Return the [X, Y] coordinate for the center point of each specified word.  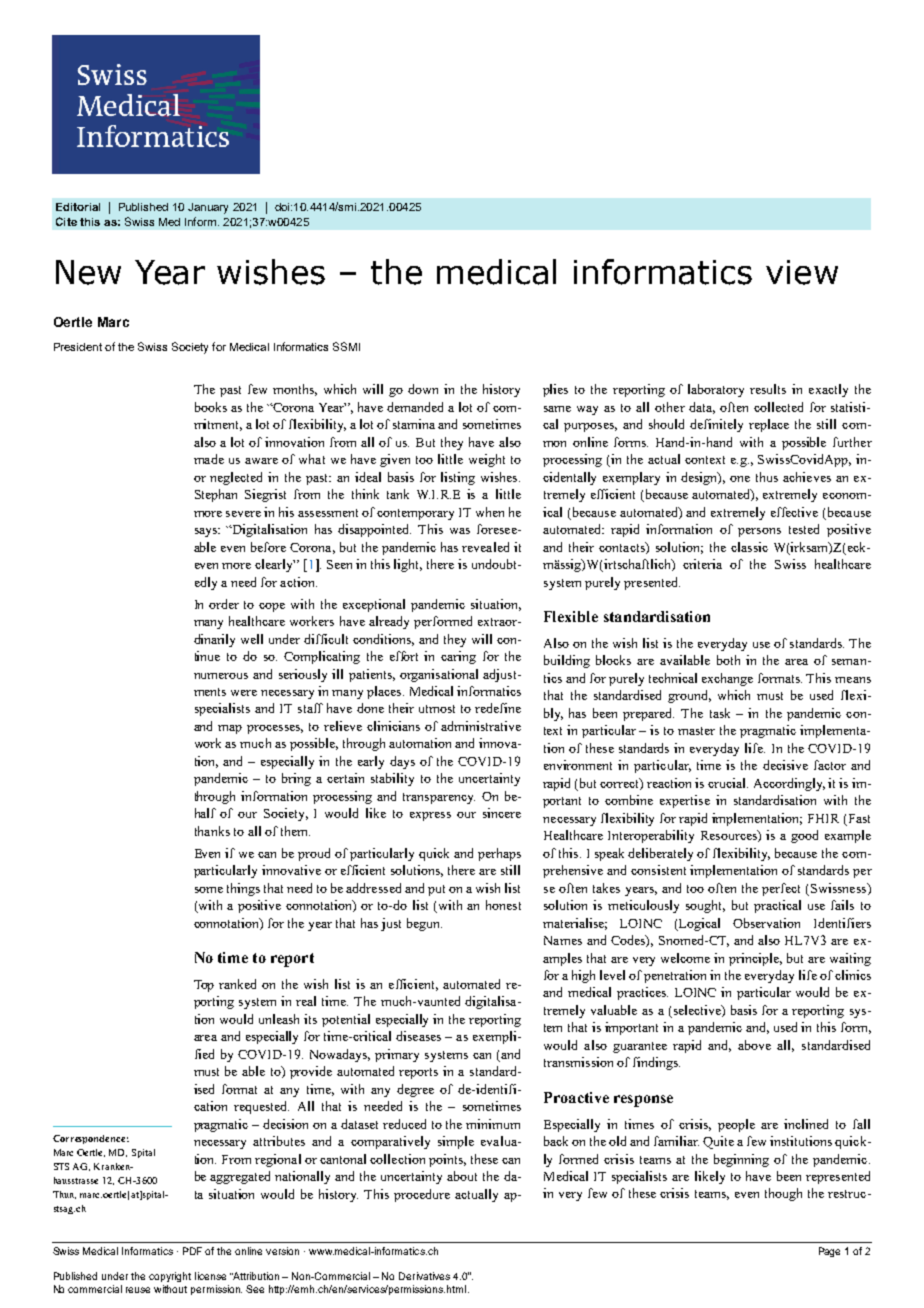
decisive [785, 765]
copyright [170, 1277]
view [802, 272]
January [208, 208]
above [754, 1045]
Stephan [216, 495]
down [423, 389]
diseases [418, 1036]
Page [829, 1252]
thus [767, 477]
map [230, 729]
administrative [481, 726]
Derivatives [424, 1276]
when [490, 512]
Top [204, 986]
